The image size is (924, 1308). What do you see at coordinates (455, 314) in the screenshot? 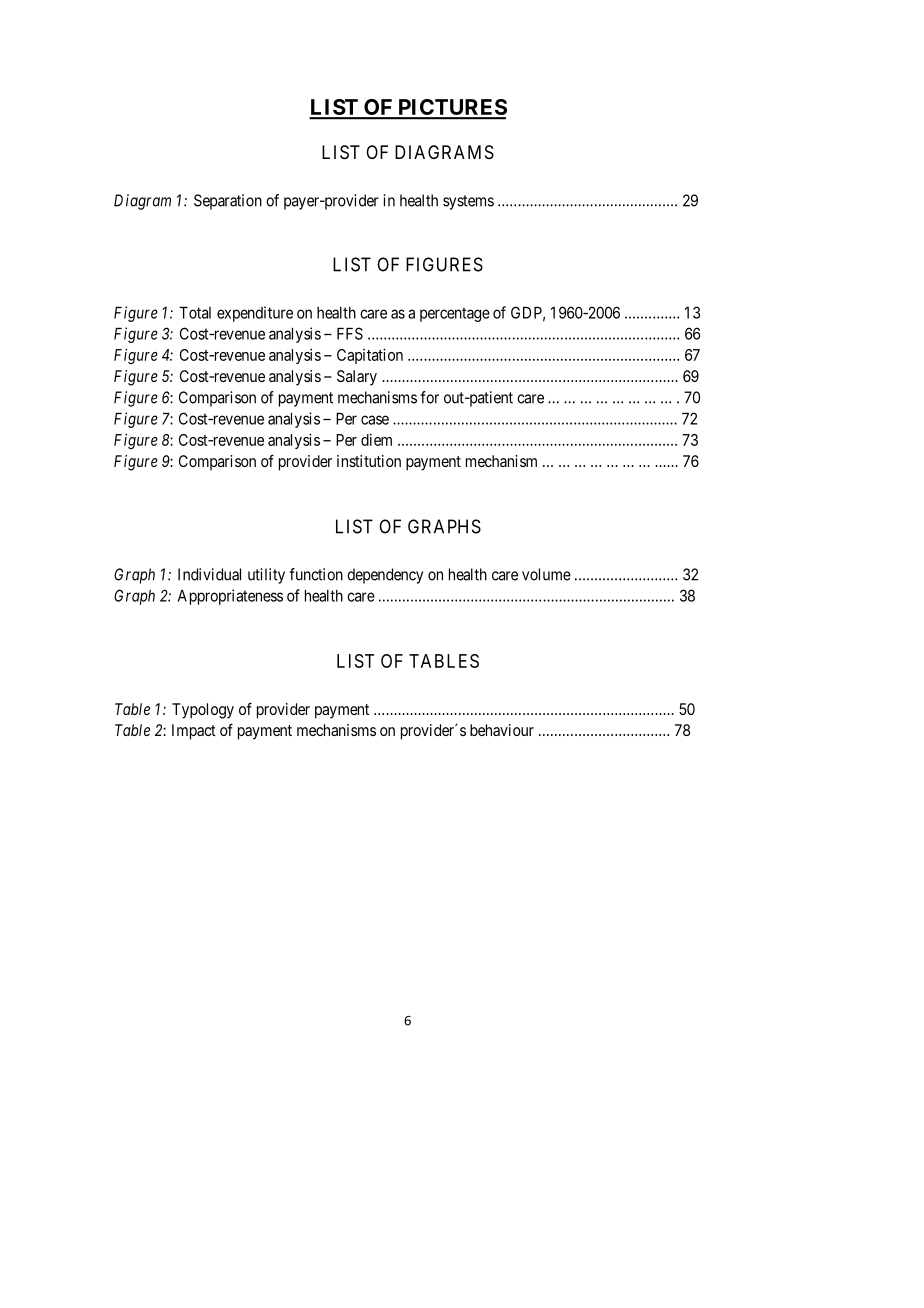
I see `percentage` at bounding box center [455, 314].
